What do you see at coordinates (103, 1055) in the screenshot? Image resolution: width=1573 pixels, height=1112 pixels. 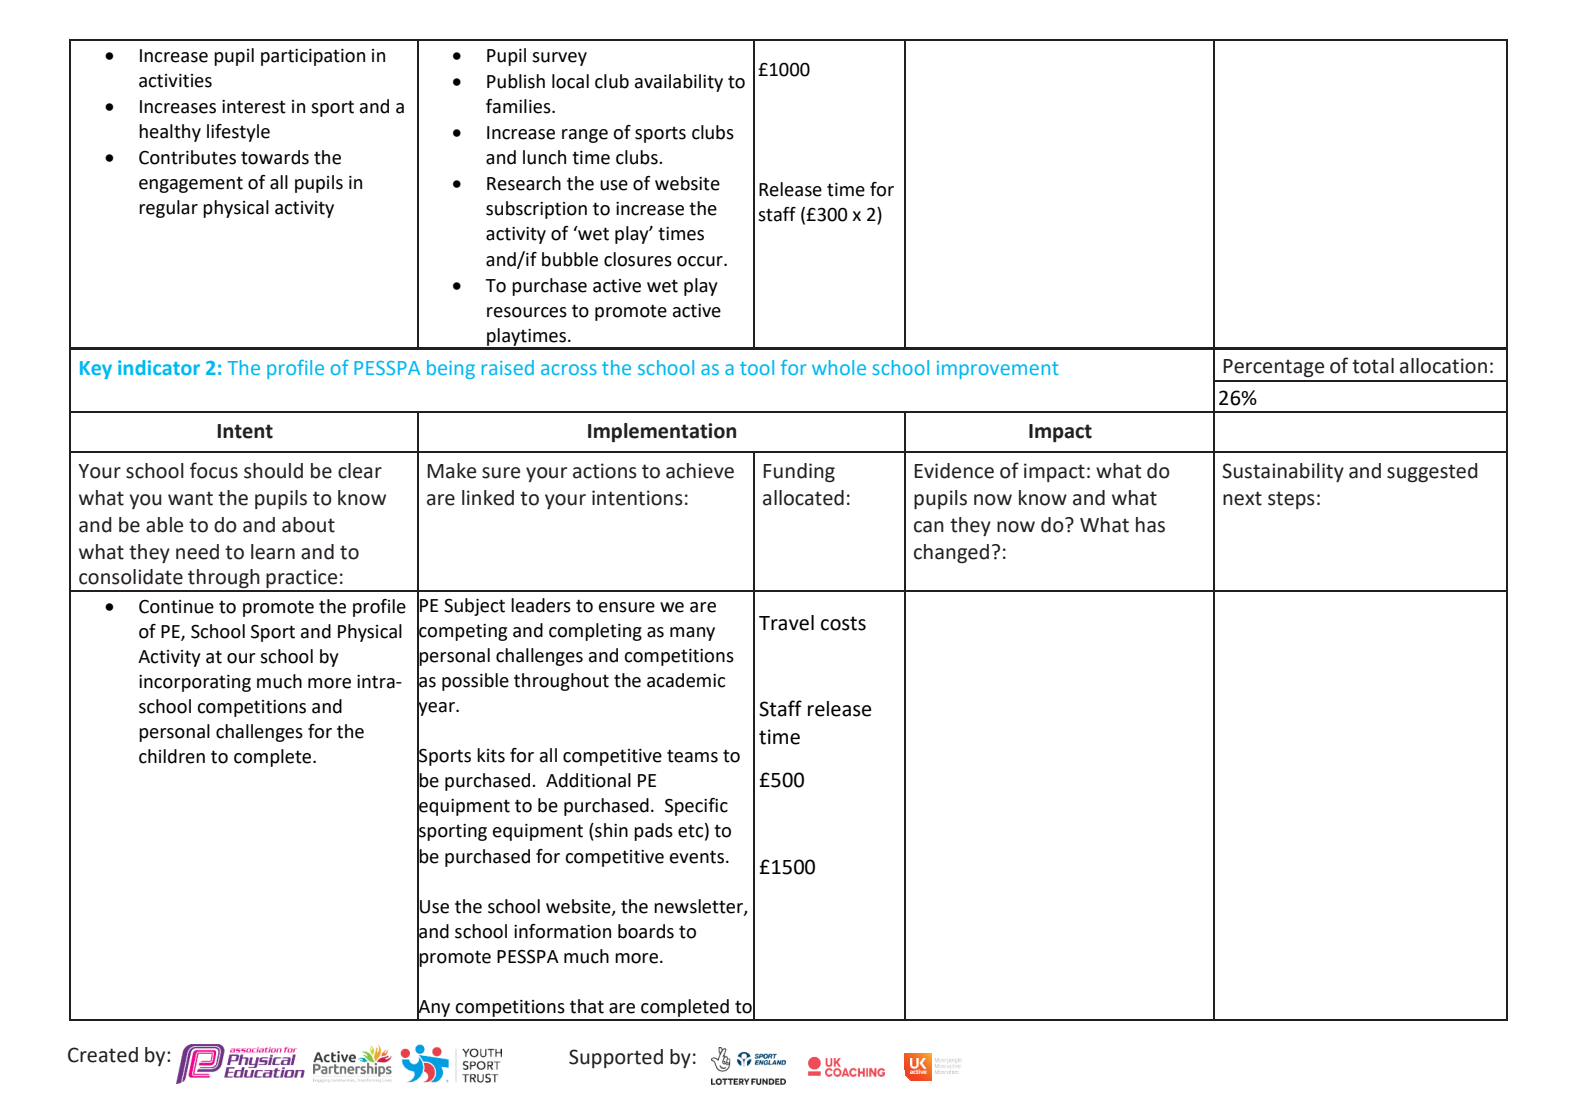 I see `Created` at bounding box center [103, 1055].
